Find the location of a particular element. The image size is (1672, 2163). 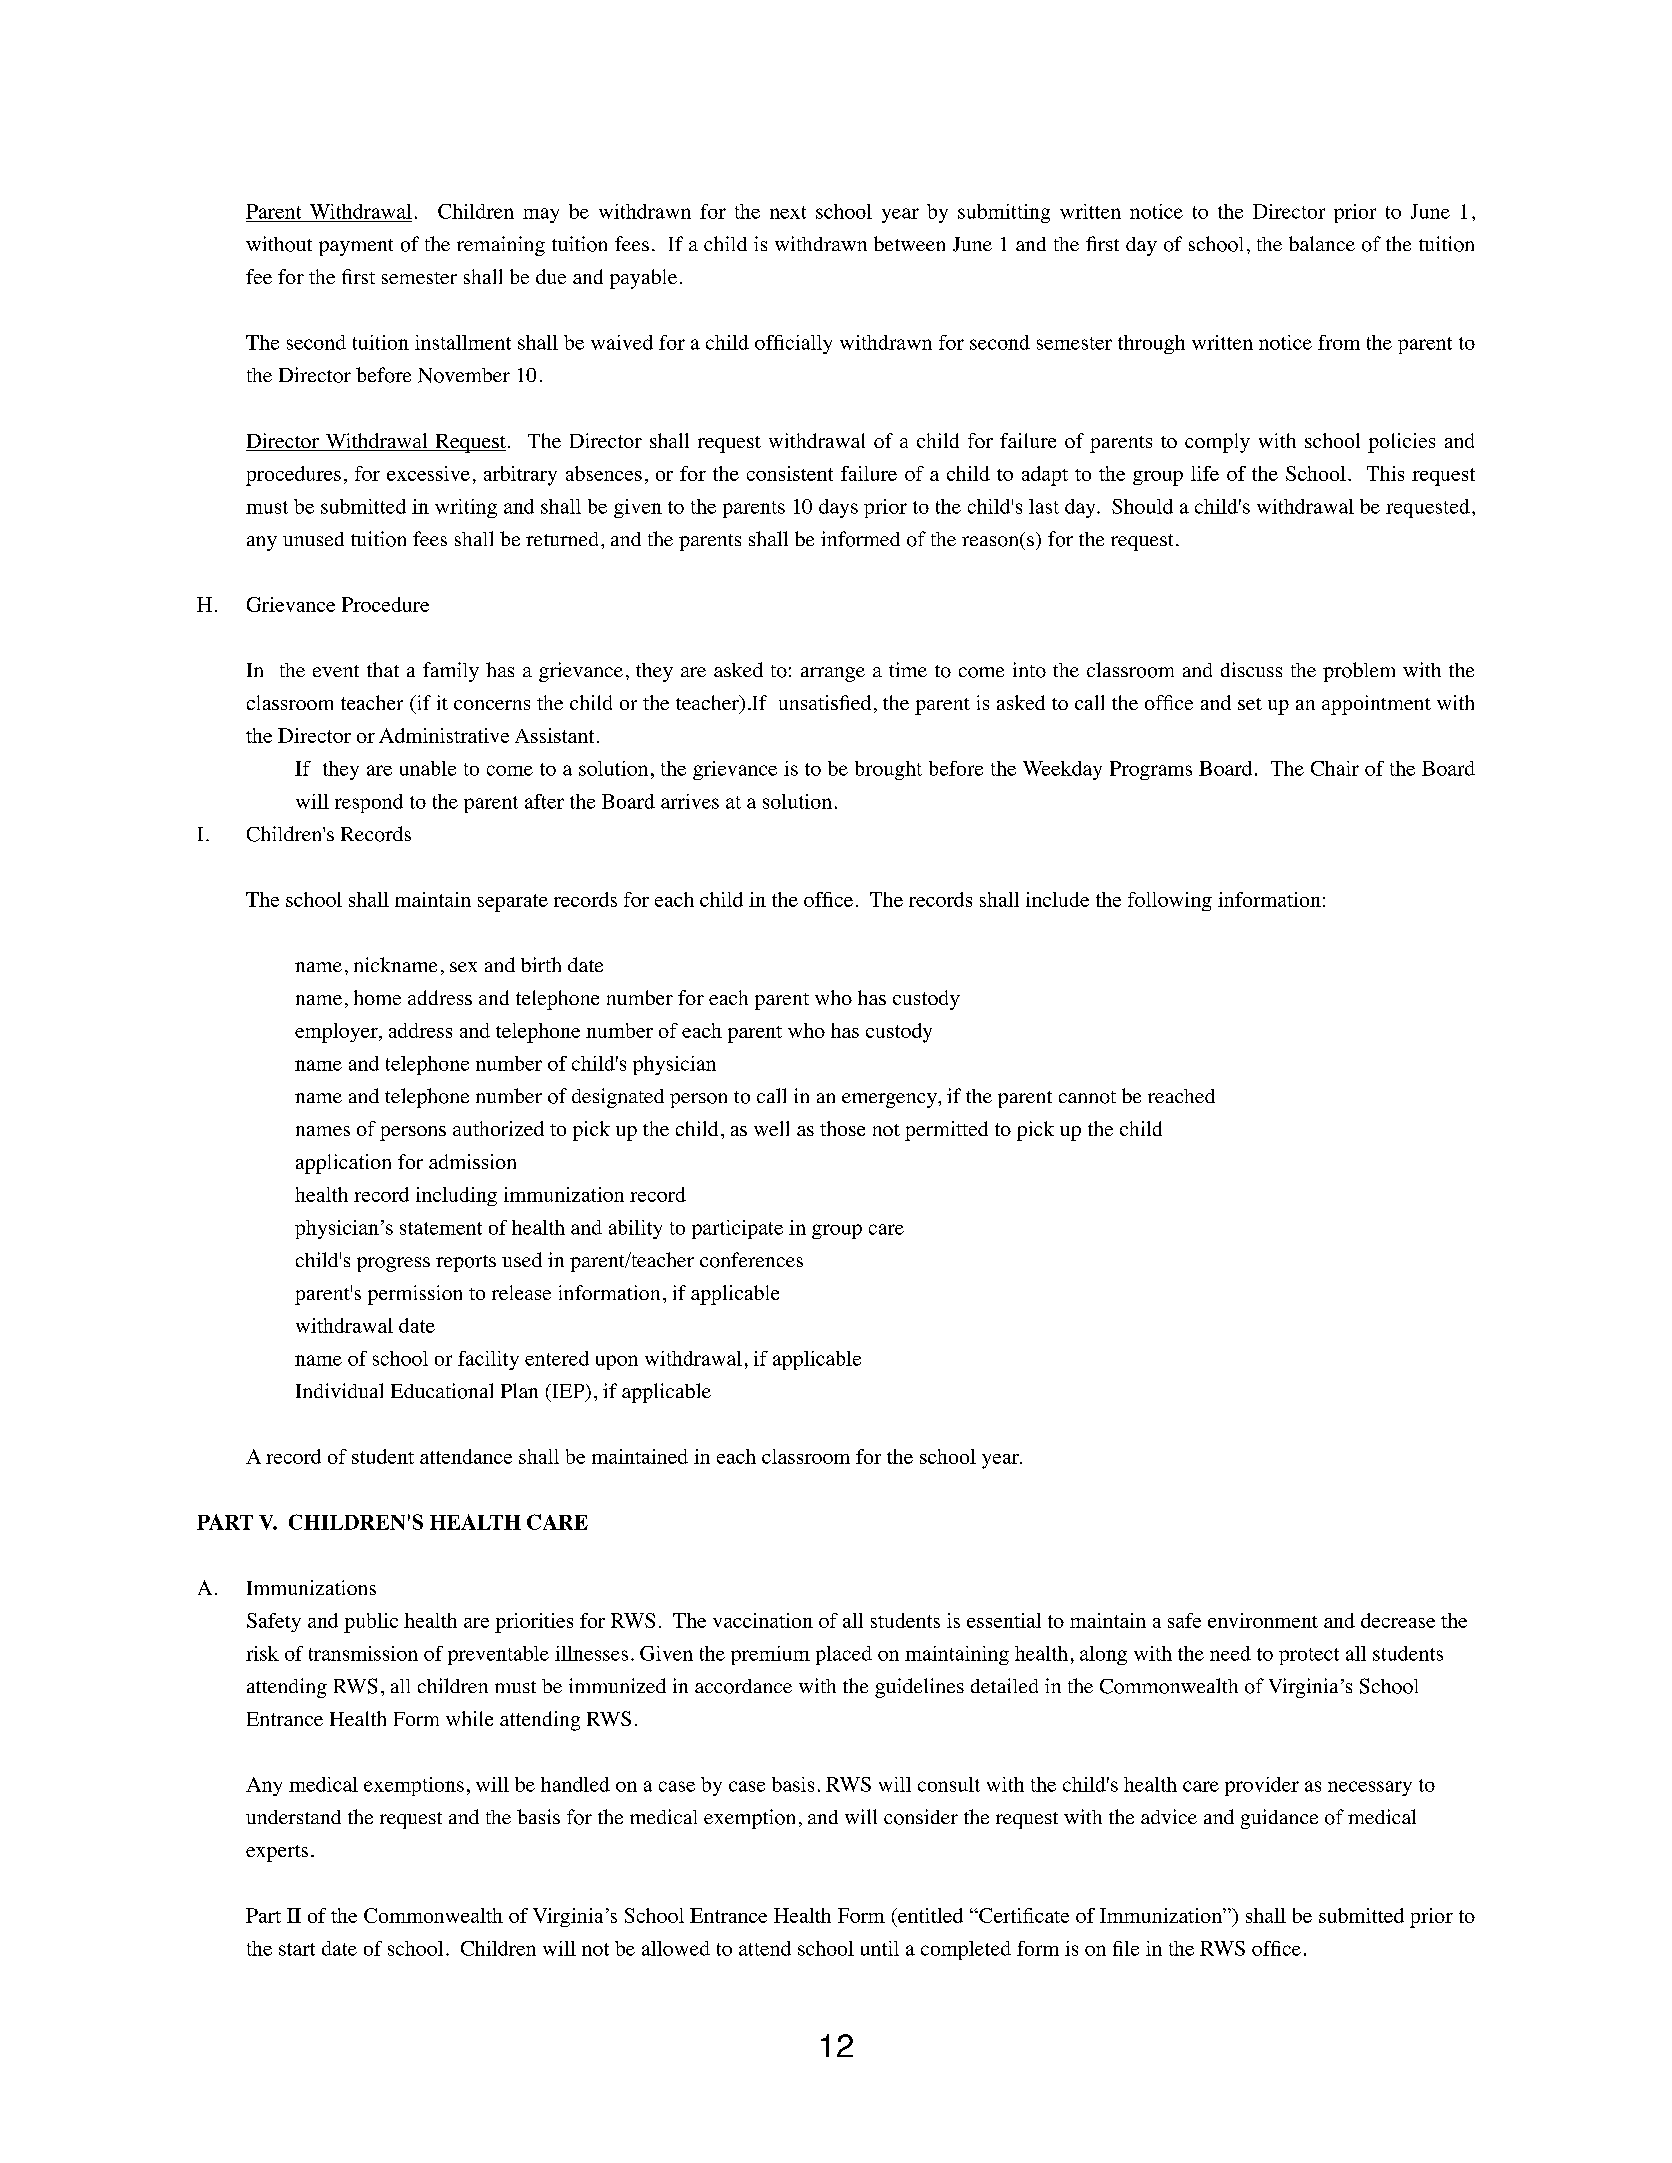

start is located at coordinates (297, 1949).
